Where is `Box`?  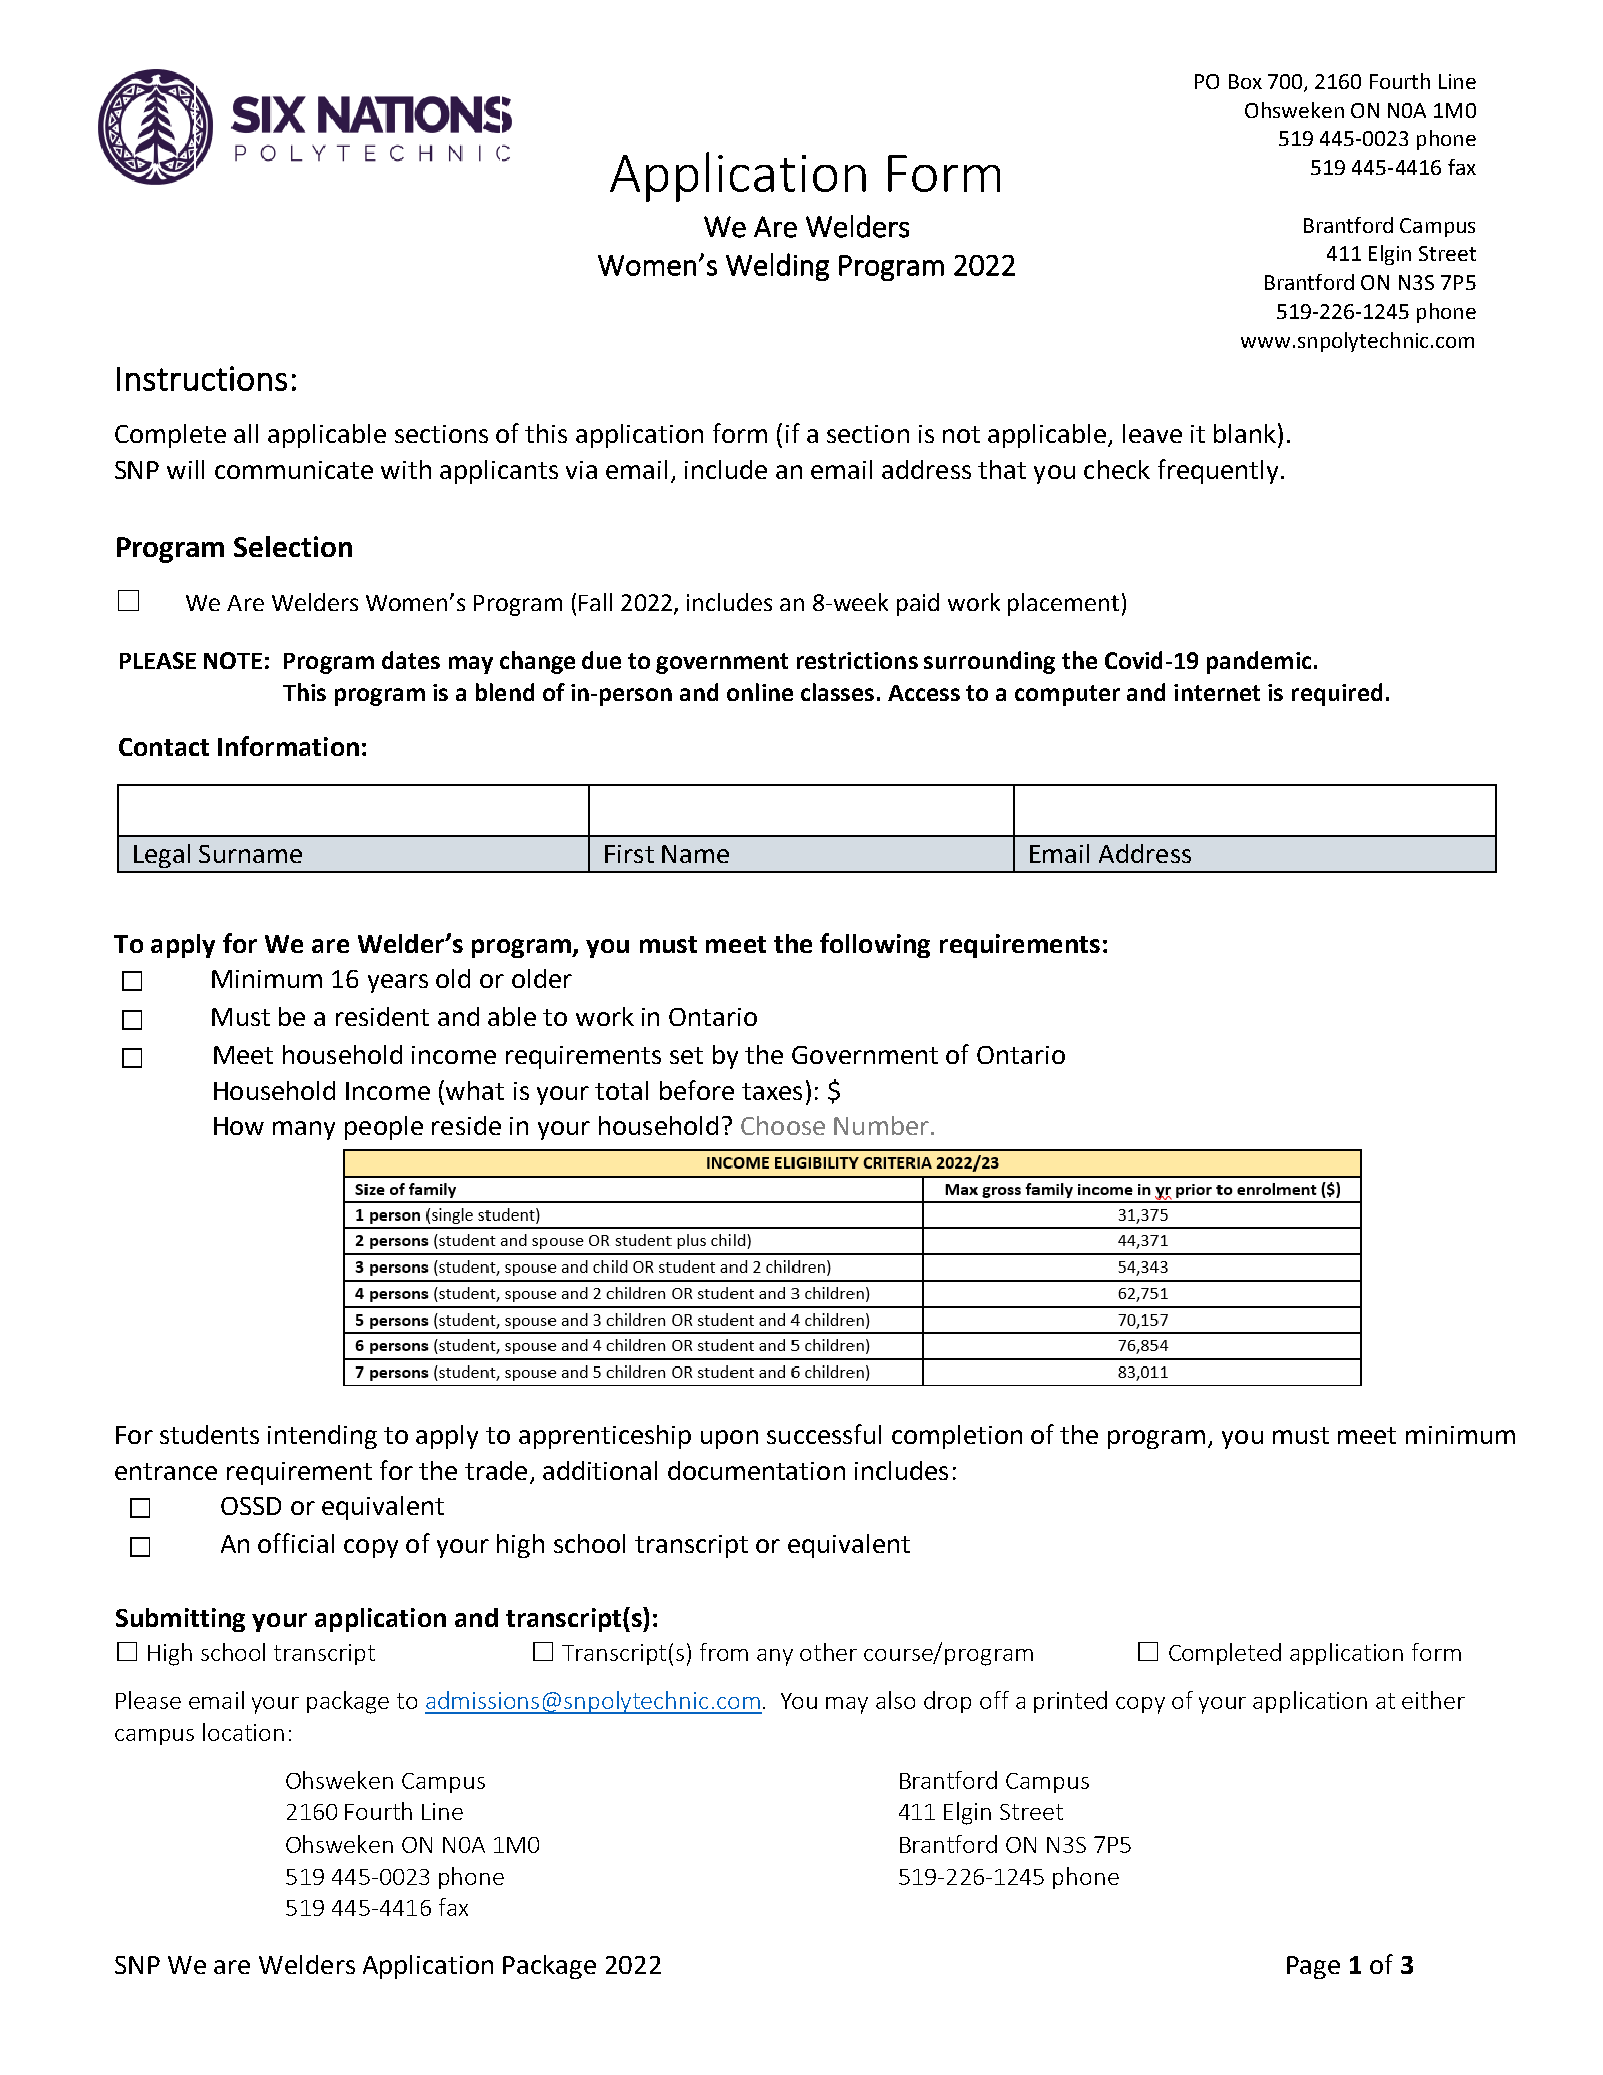 Box is located at coordinates (1245, 81).
